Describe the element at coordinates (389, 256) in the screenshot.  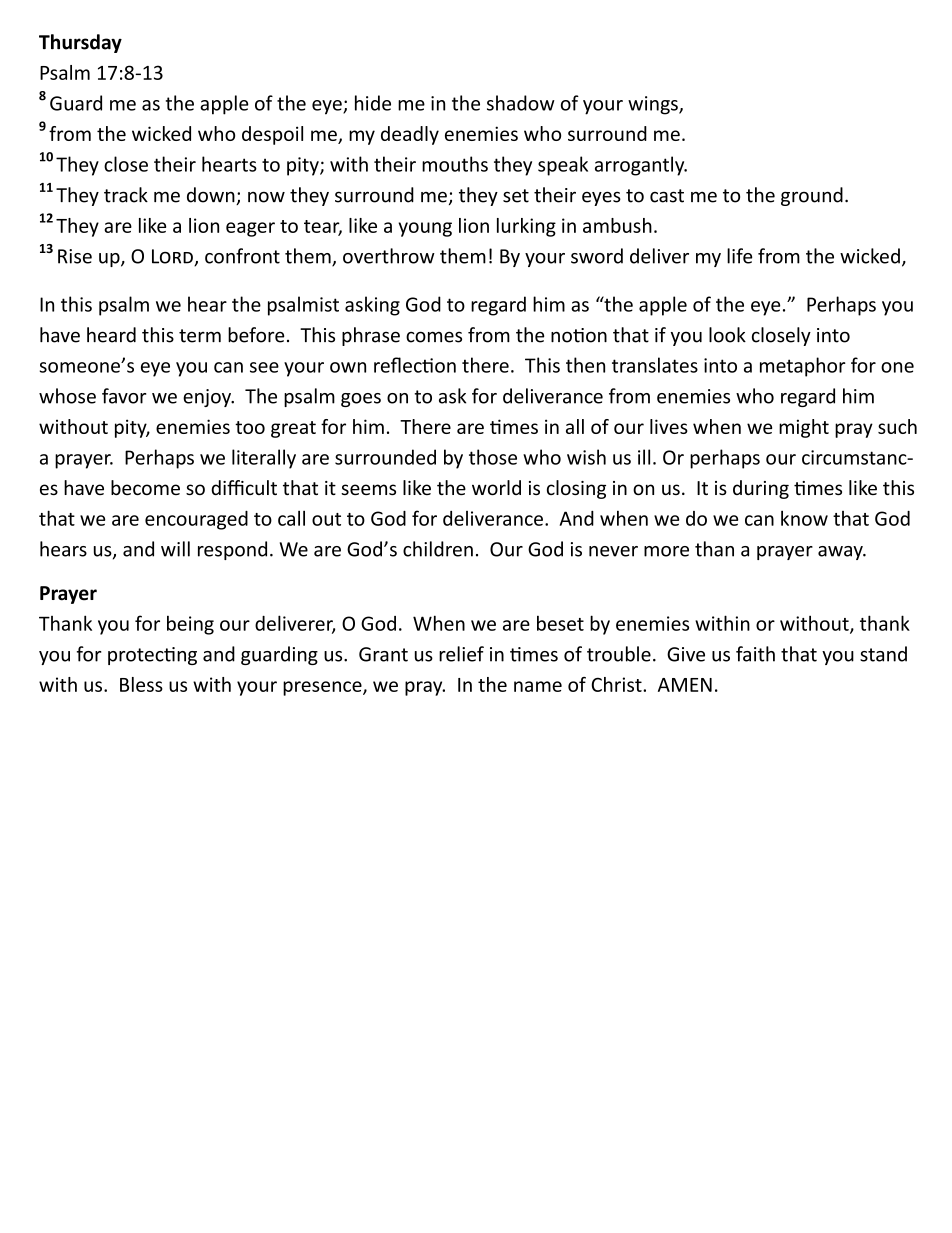
I see `overthrow` at that location.
